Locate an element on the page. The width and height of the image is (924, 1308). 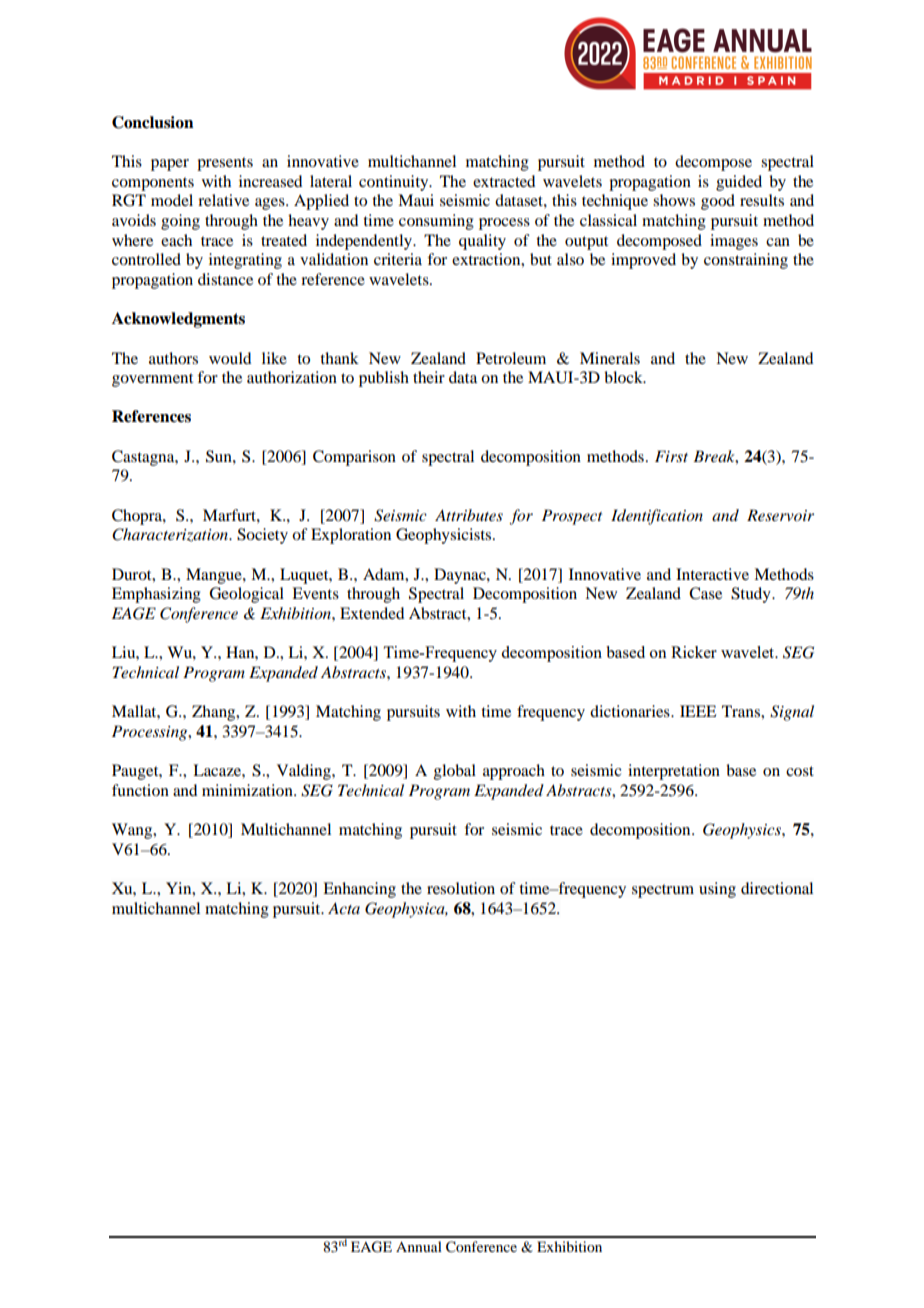
using is located at coordinates (717, 890).
